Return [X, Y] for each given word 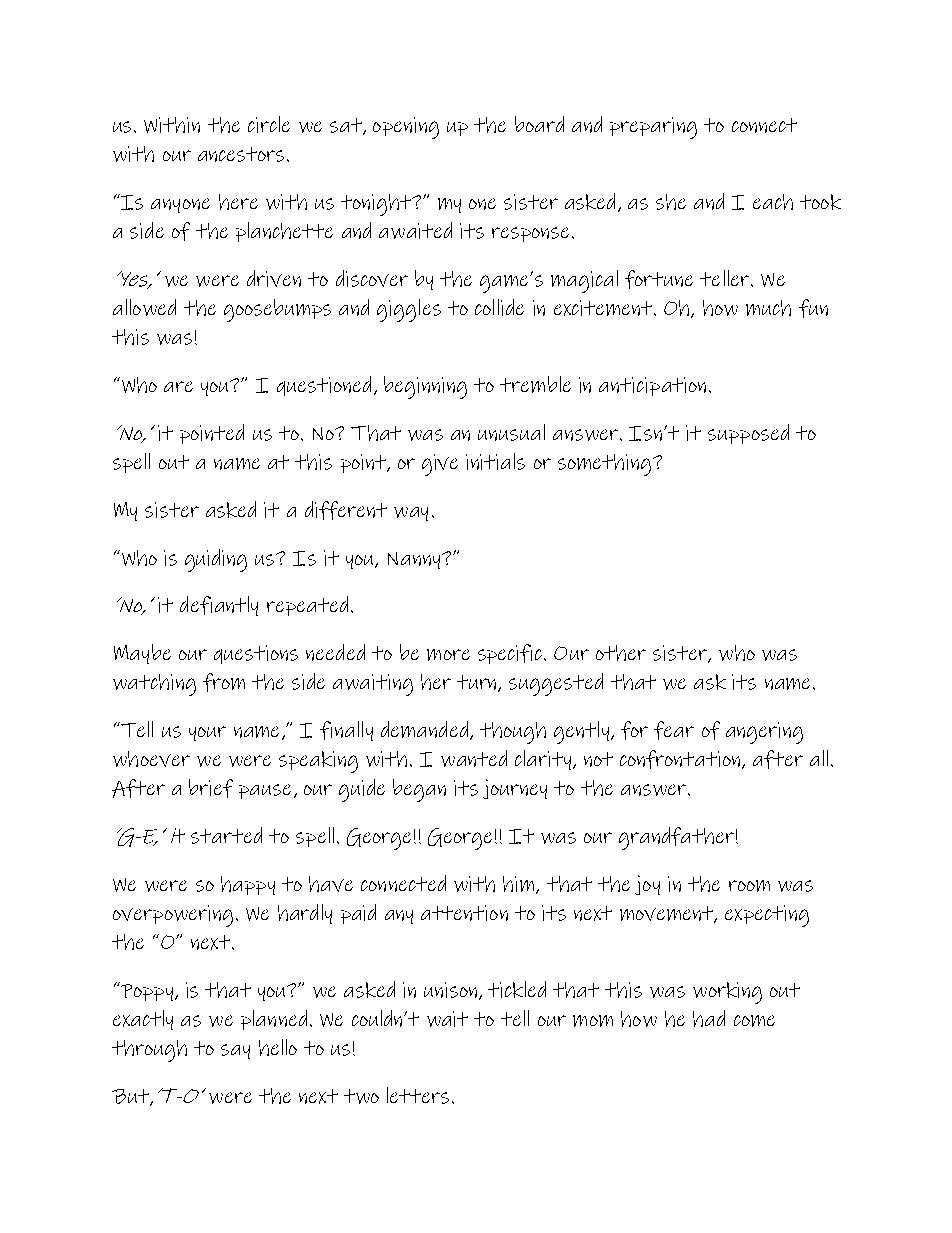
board [539, 124]
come [754, 1021]
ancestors [241, 154]
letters [418, 1095]
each [773, 202]
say [235, 1051]
